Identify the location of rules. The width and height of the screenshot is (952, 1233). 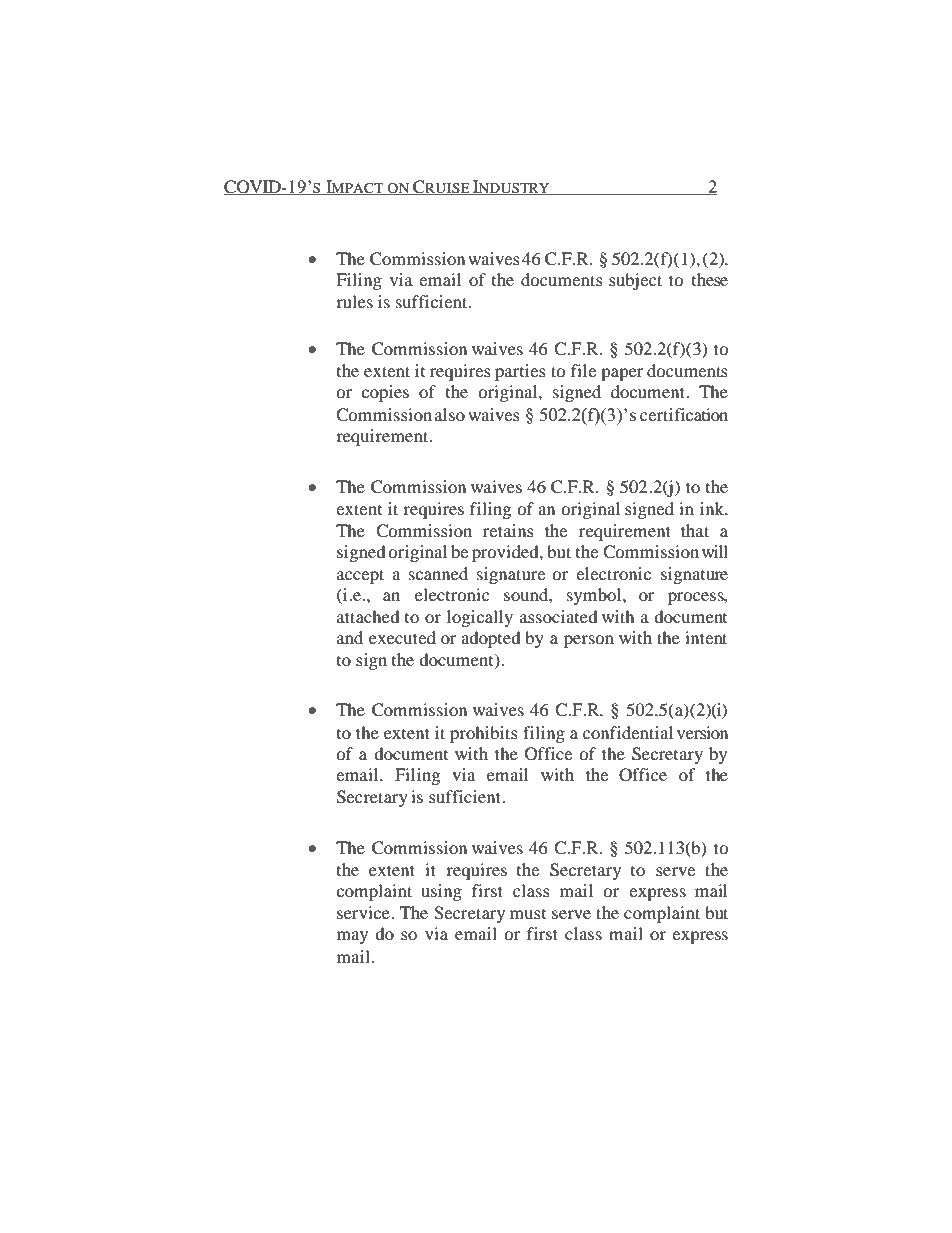
(354, 301).
